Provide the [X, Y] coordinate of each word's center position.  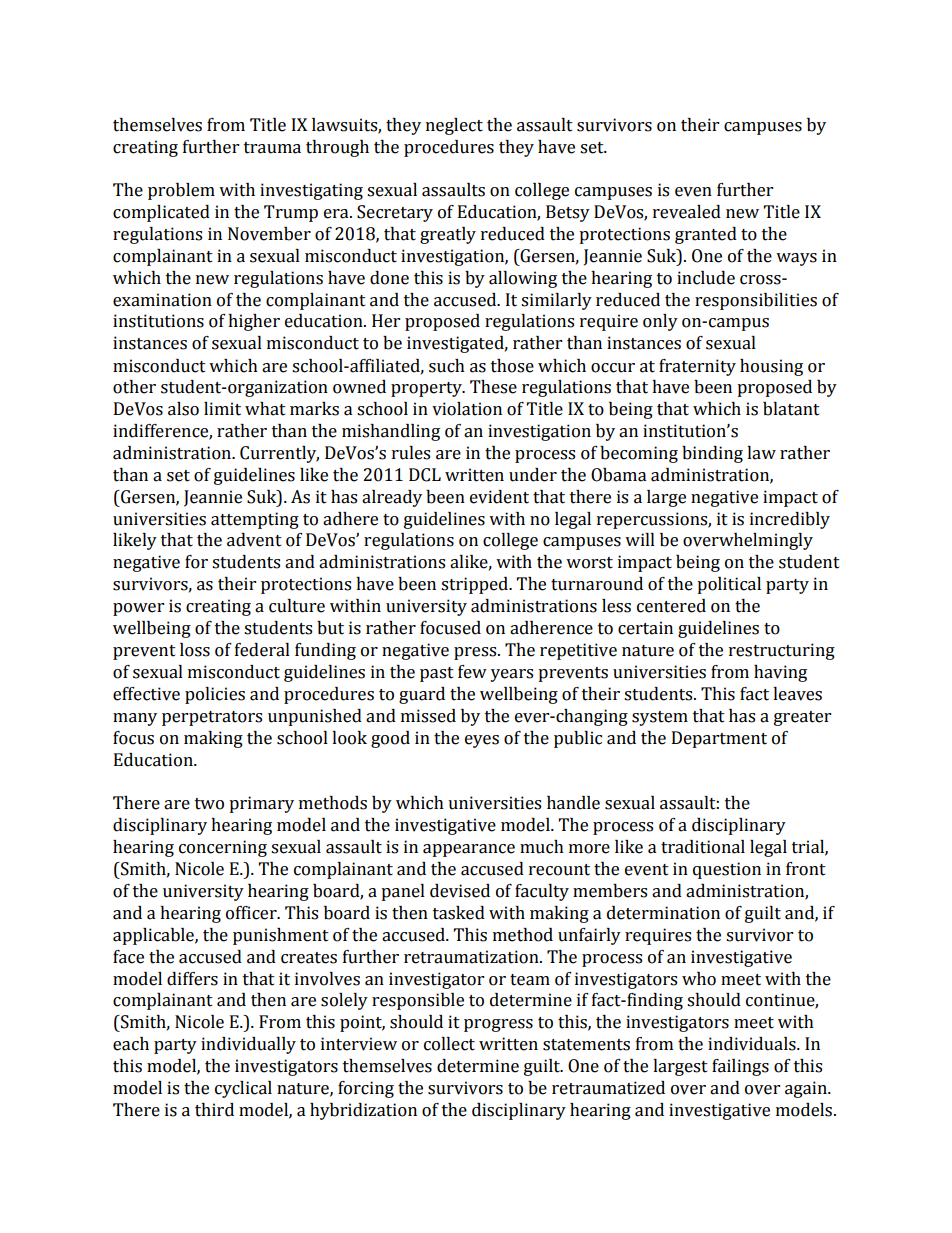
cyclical [243, 1089]
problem [181, 191]
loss [195, 650]
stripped [476, 585]
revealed [687, 212]
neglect [454, 126]
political [729, 585]
